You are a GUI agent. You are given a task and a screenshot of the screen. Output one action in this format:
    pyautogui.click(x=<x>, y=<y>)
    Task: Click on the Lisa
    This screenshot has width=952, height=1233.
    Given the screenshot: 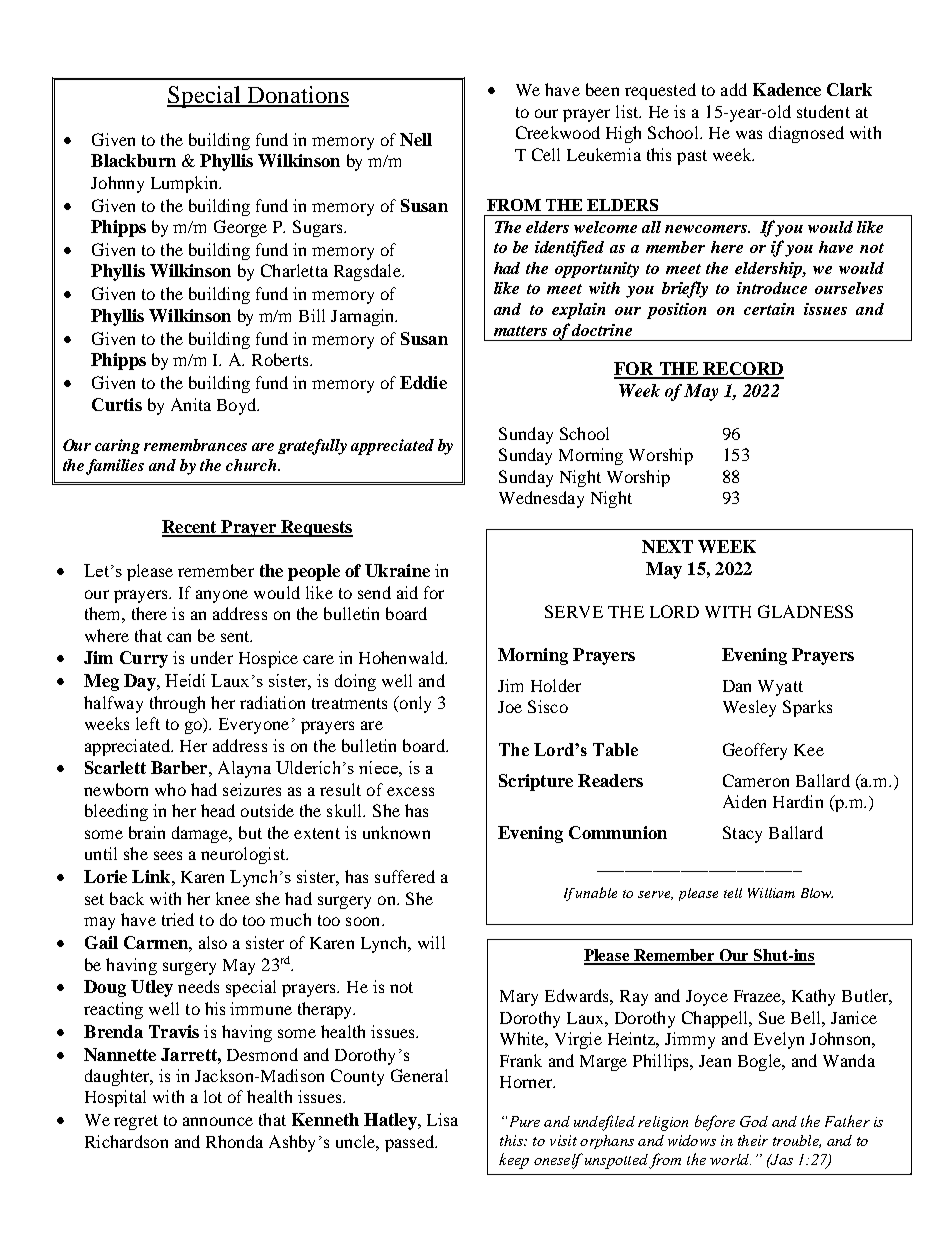 What is the action you would take?
    pyautogui.click(x=442, y=1119)
